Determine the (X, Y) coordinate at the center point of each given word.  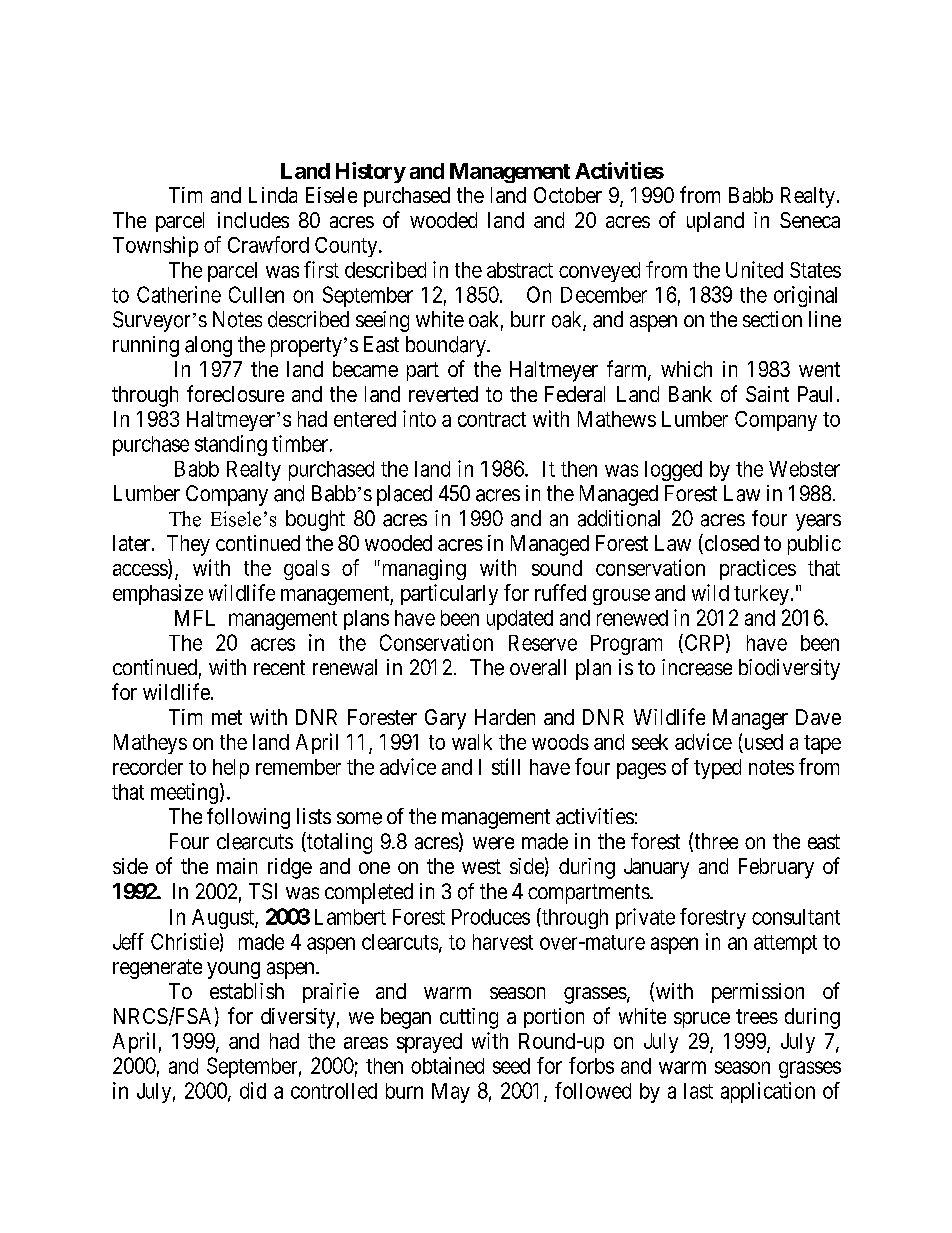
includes (253, 220)
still (506, 766)
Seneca (810, 220)
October (568, 195)
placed (404, 495)
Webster (804, 469)
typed (717, 769)
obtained (447, 1065)
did (253, 1090)
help (231, 769)
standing (231, 445)
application (768, 1092)
